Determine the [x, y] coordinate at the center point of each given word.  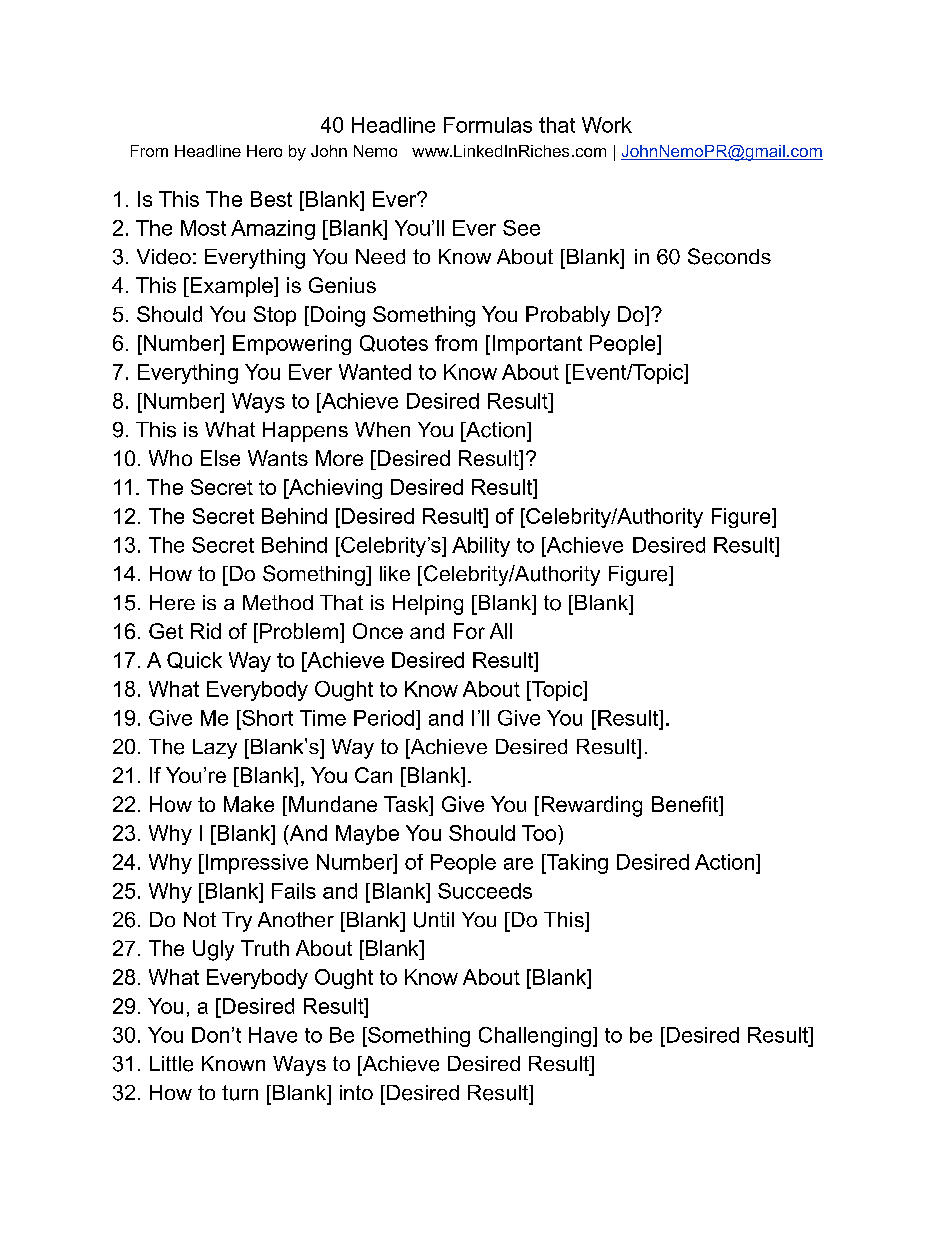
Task [407, 804]
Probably [568, 316]
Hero [264, 151]
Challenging [535, 1037]
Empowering [292, 345]
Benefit [686, 804]
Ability [481, 547]
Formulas [488, 125]
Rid [206, 631]
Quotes [394, 343]
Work [607, 125]
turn [240, 1093]
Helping [428, 605]
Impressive [255, 864]
